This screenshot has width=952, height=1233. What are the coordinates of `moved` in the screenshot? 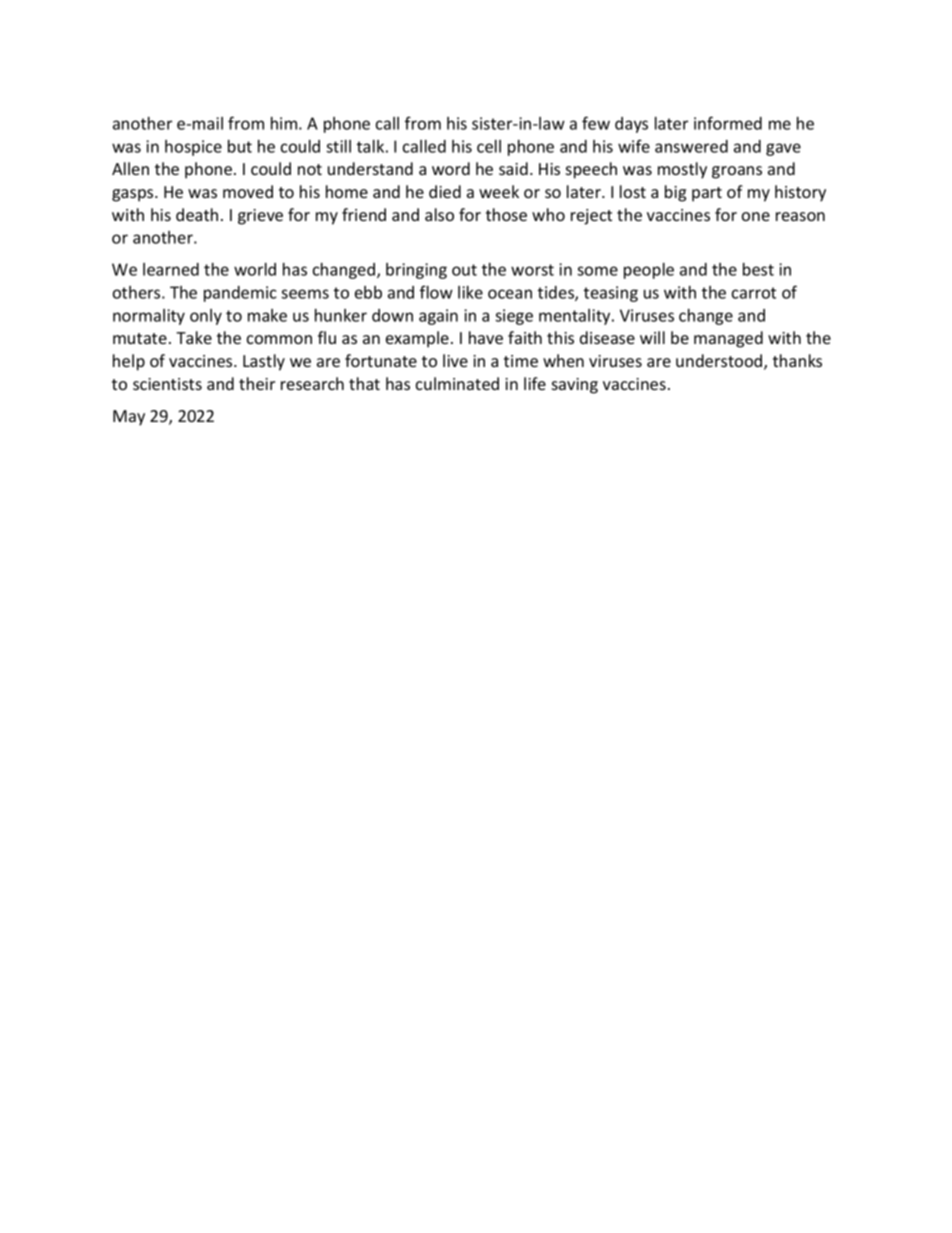 It's located at (248, 191).
